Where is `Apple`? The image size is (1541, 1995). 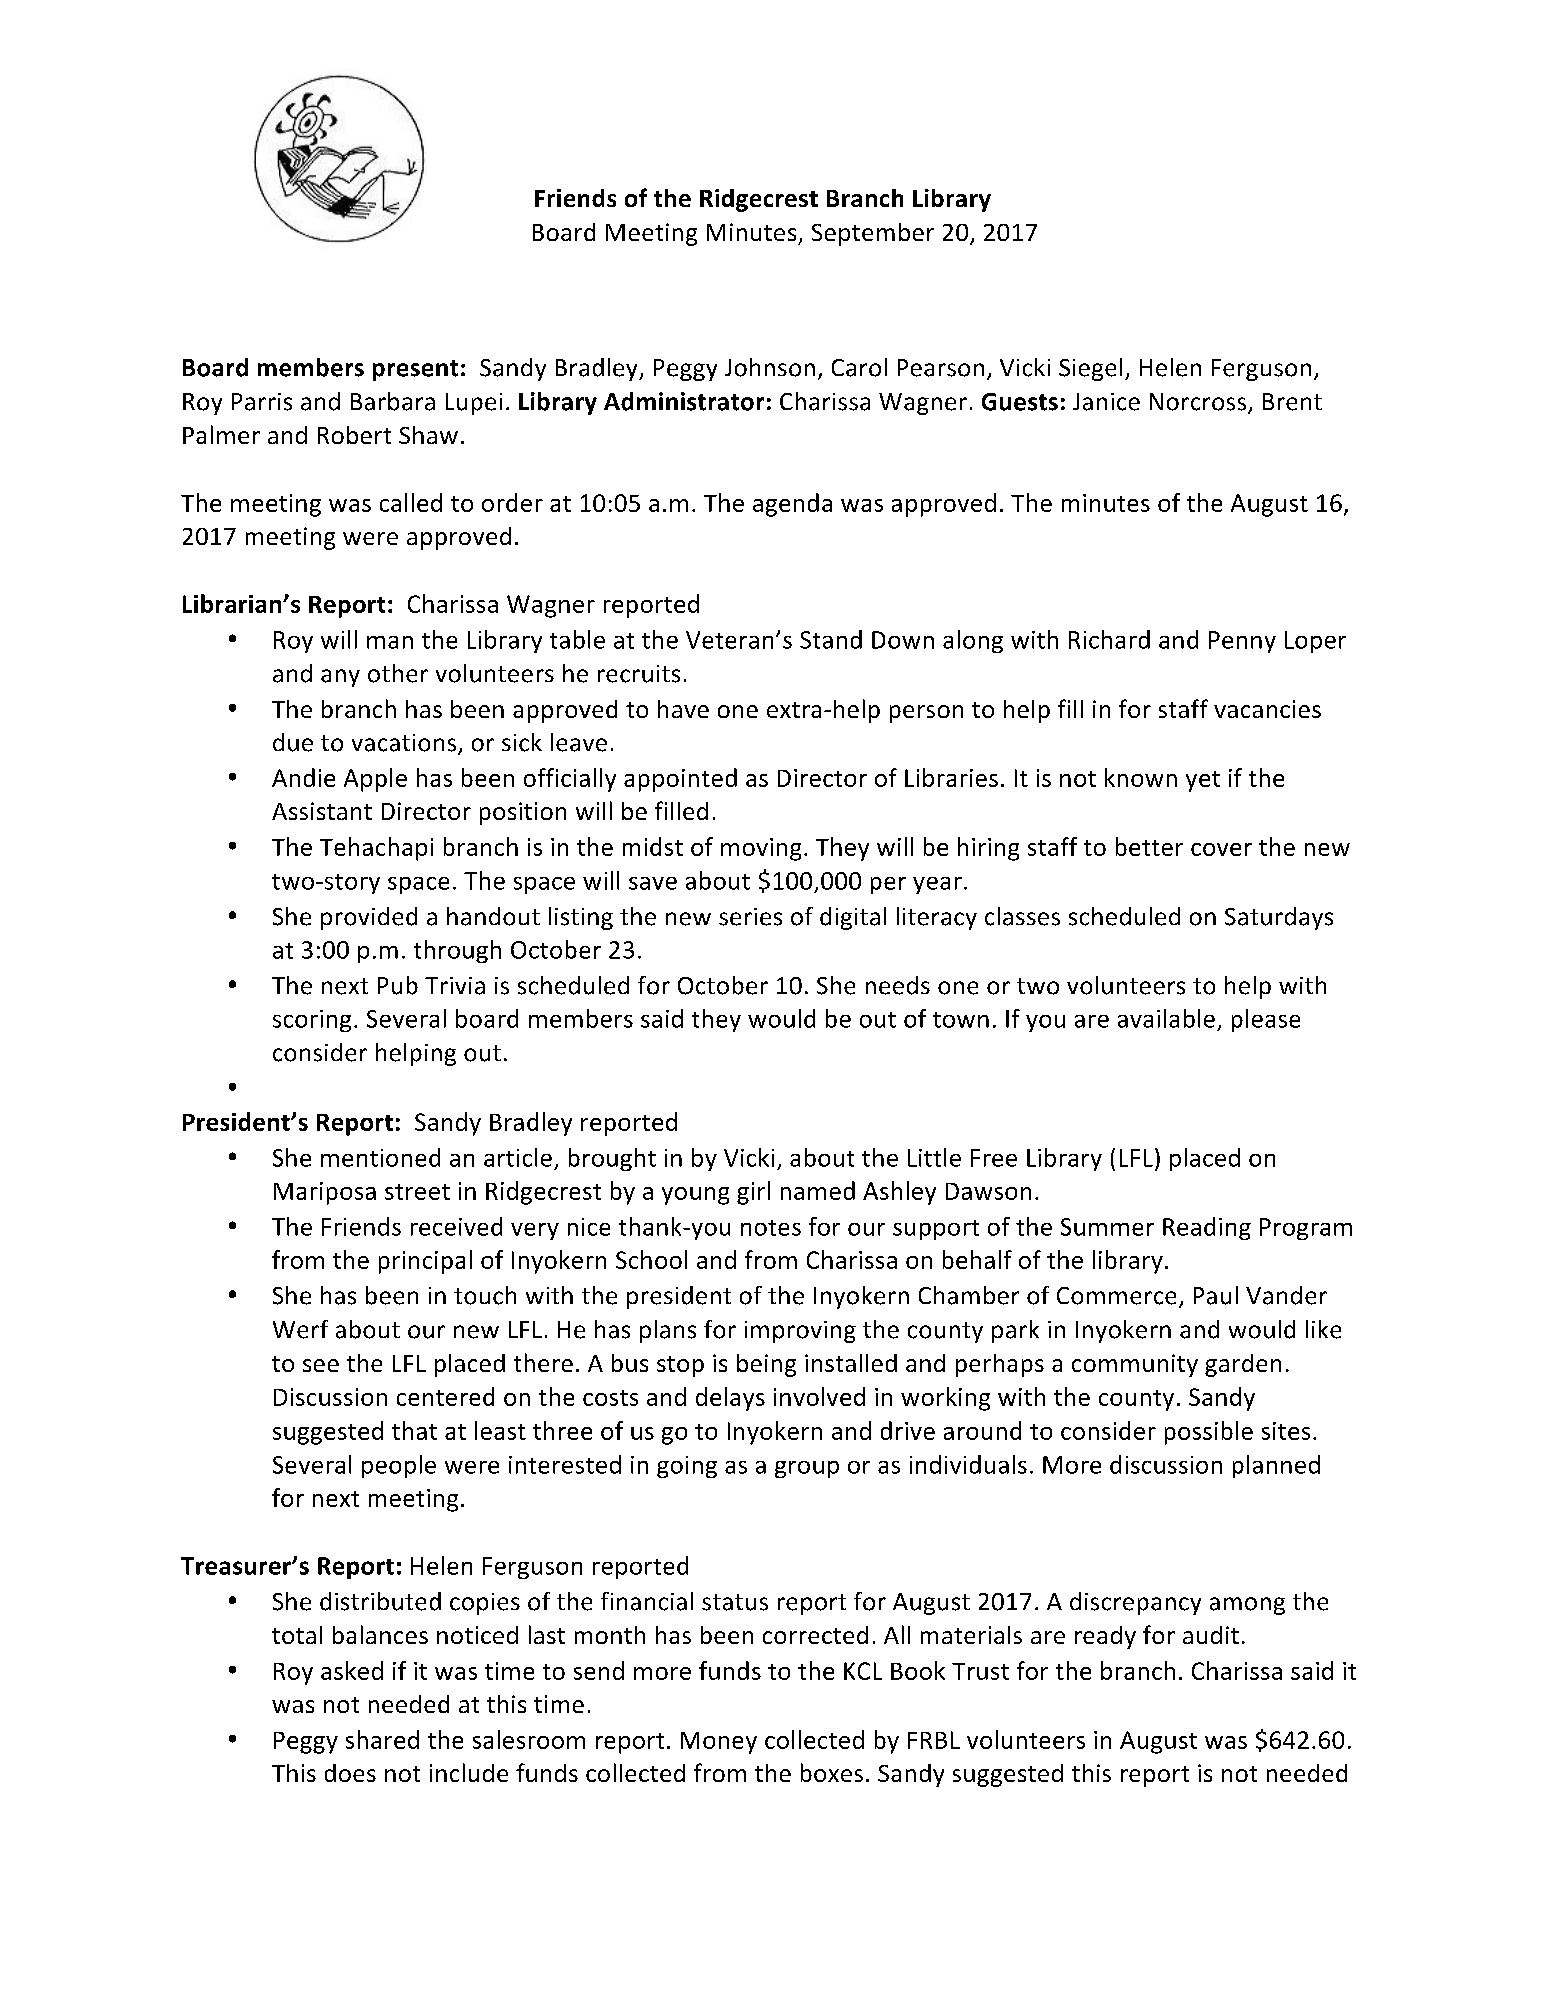 Apple is located at coordinates (375, 780).
